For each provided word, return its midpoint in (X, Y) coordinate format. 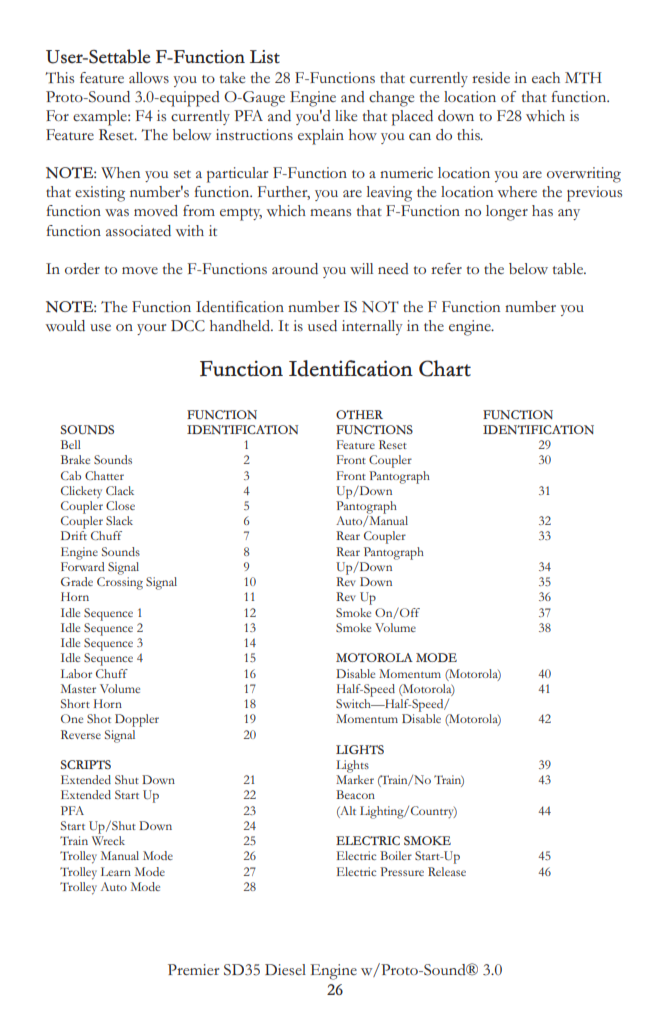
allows (149, 77)
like (346, 115)
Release (447, 871)
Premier (193, 969)
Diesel (285, 969)
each (546, 78)
